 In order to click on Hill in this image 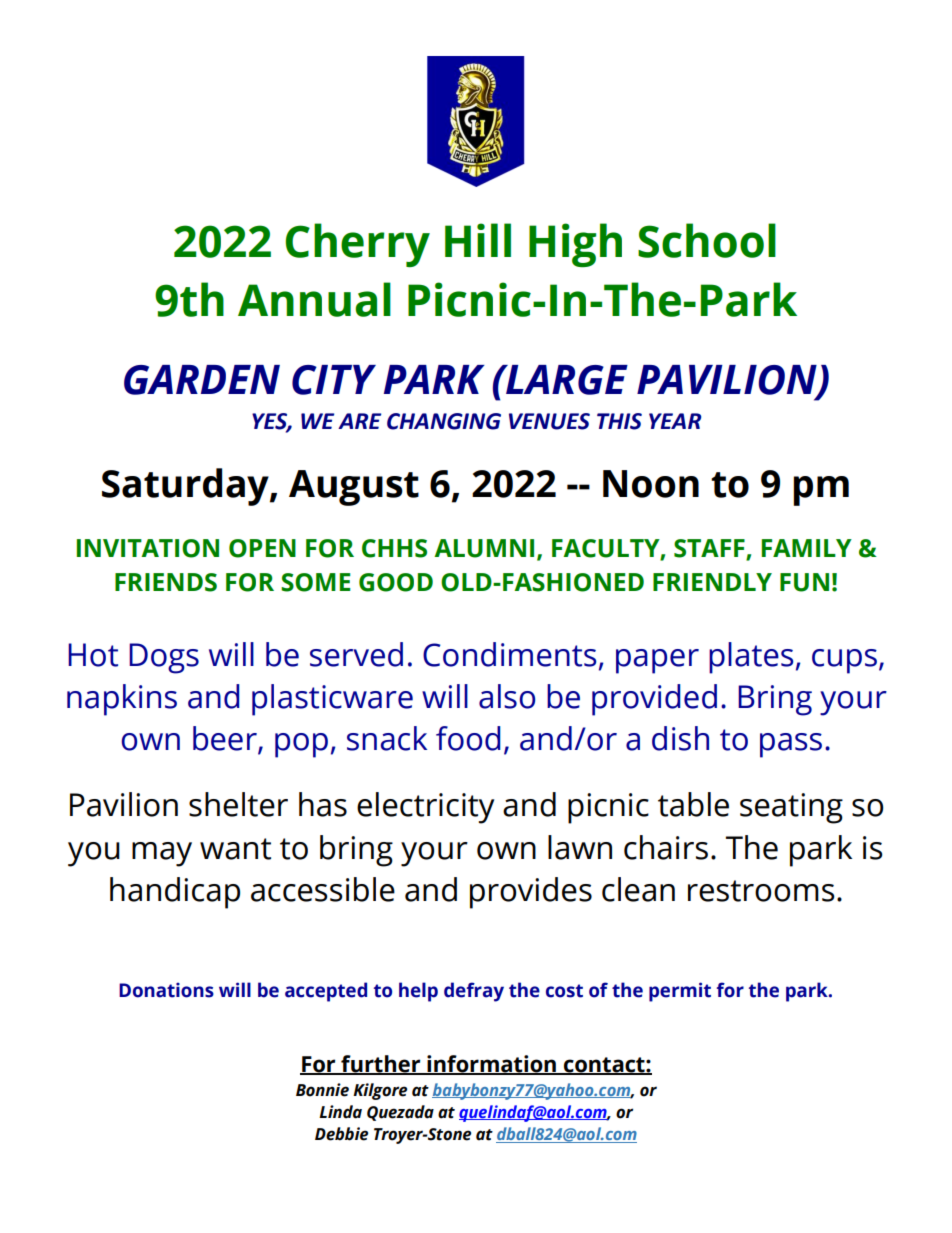, I will do `click(478, 240)`.
